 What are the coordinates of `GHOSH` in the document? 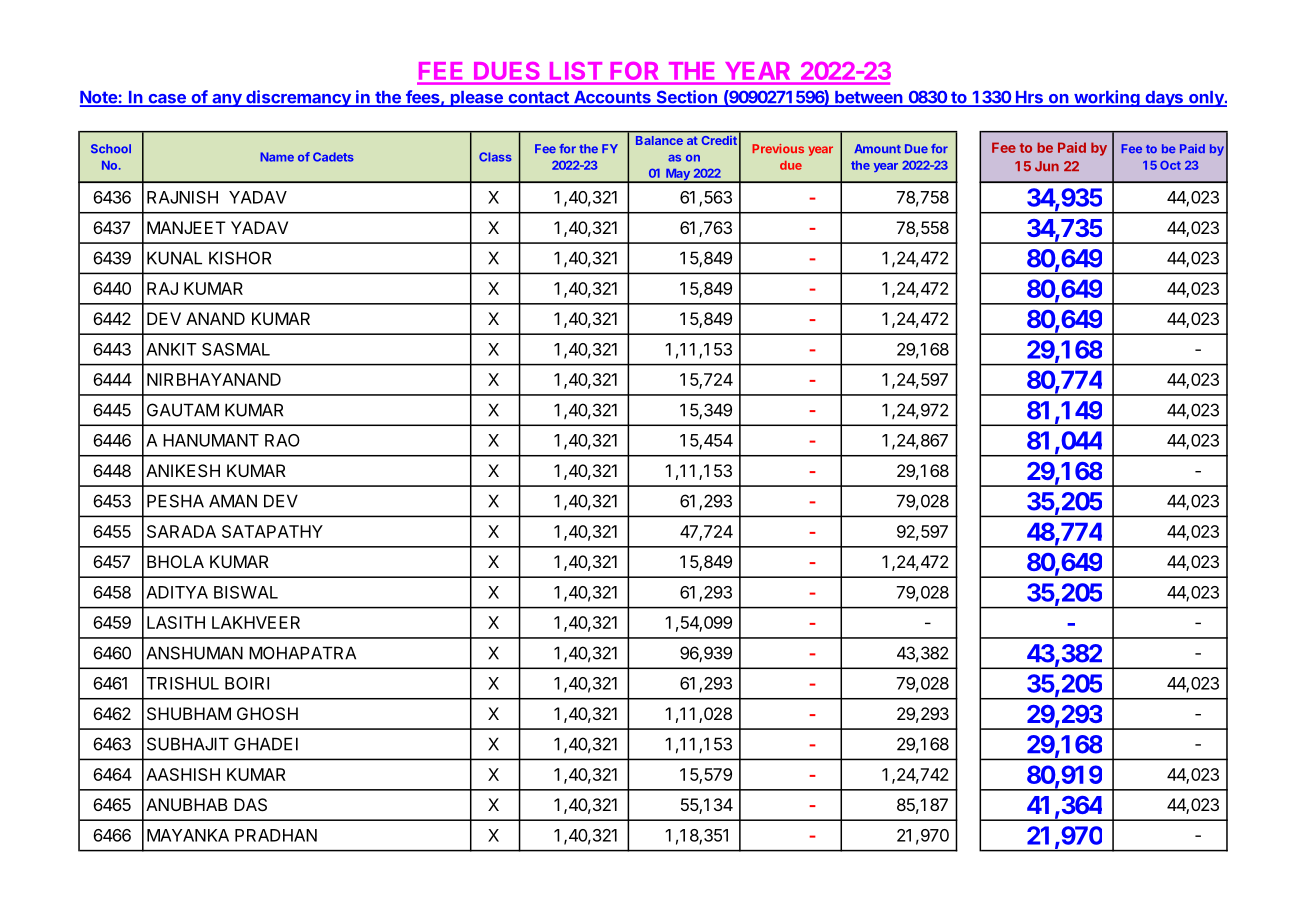 It's located at (267, 713).
